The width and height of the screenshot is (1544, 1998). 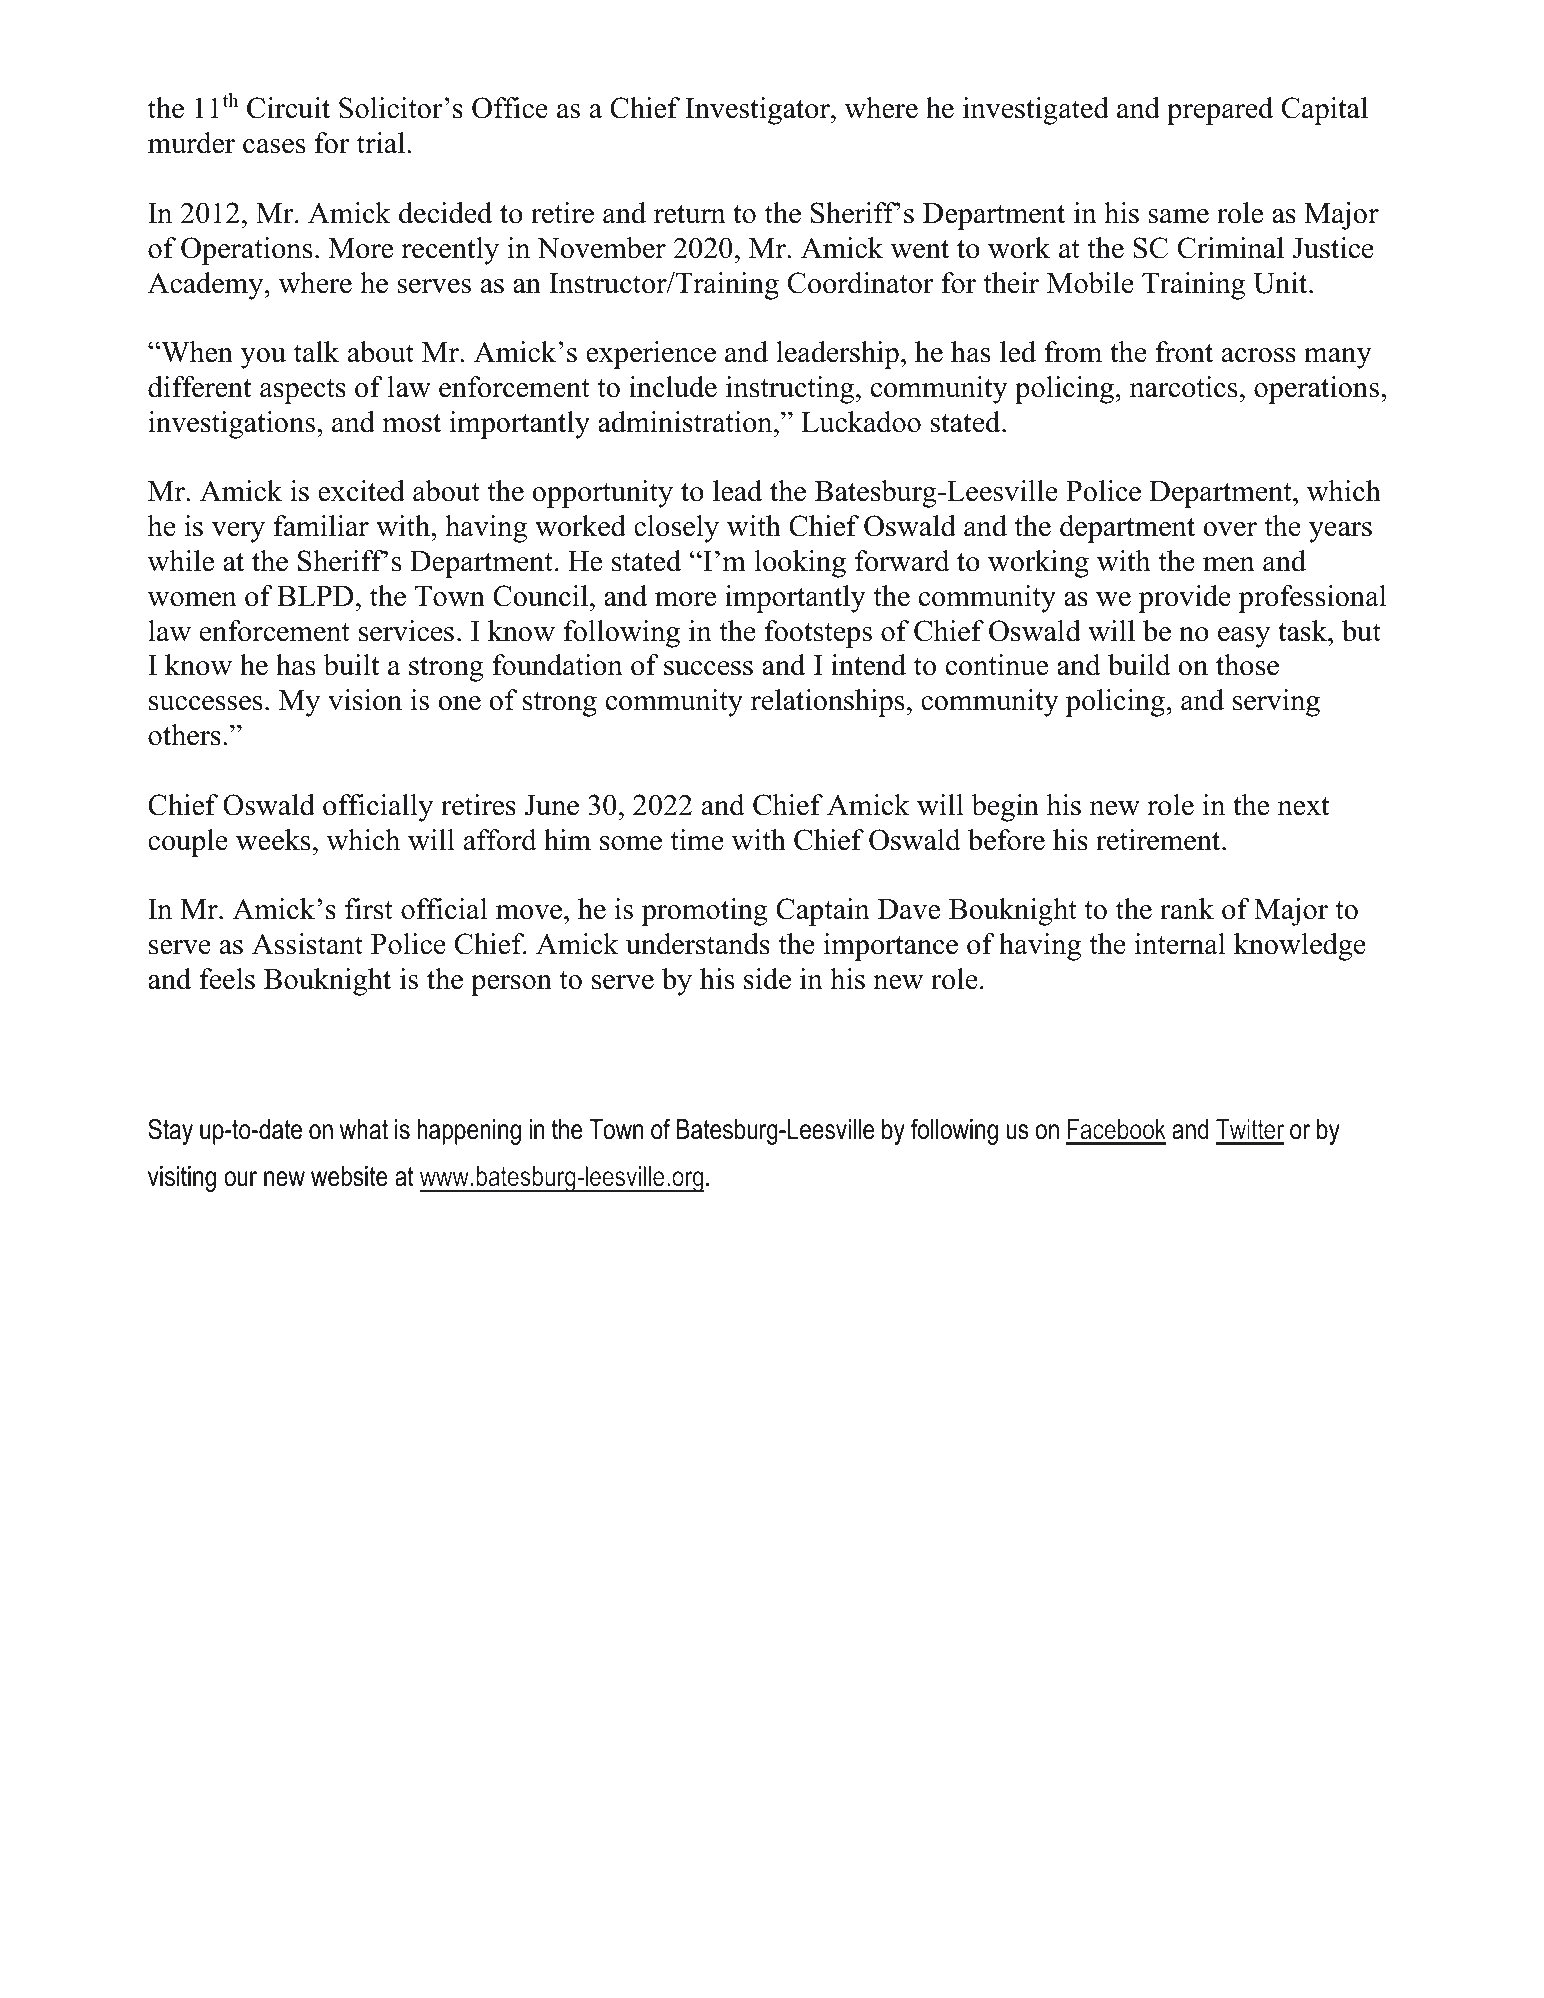 What do you see at coordinates (274, 146) in the screenshot?
I see `cases` at bounding box center [274, 146].
